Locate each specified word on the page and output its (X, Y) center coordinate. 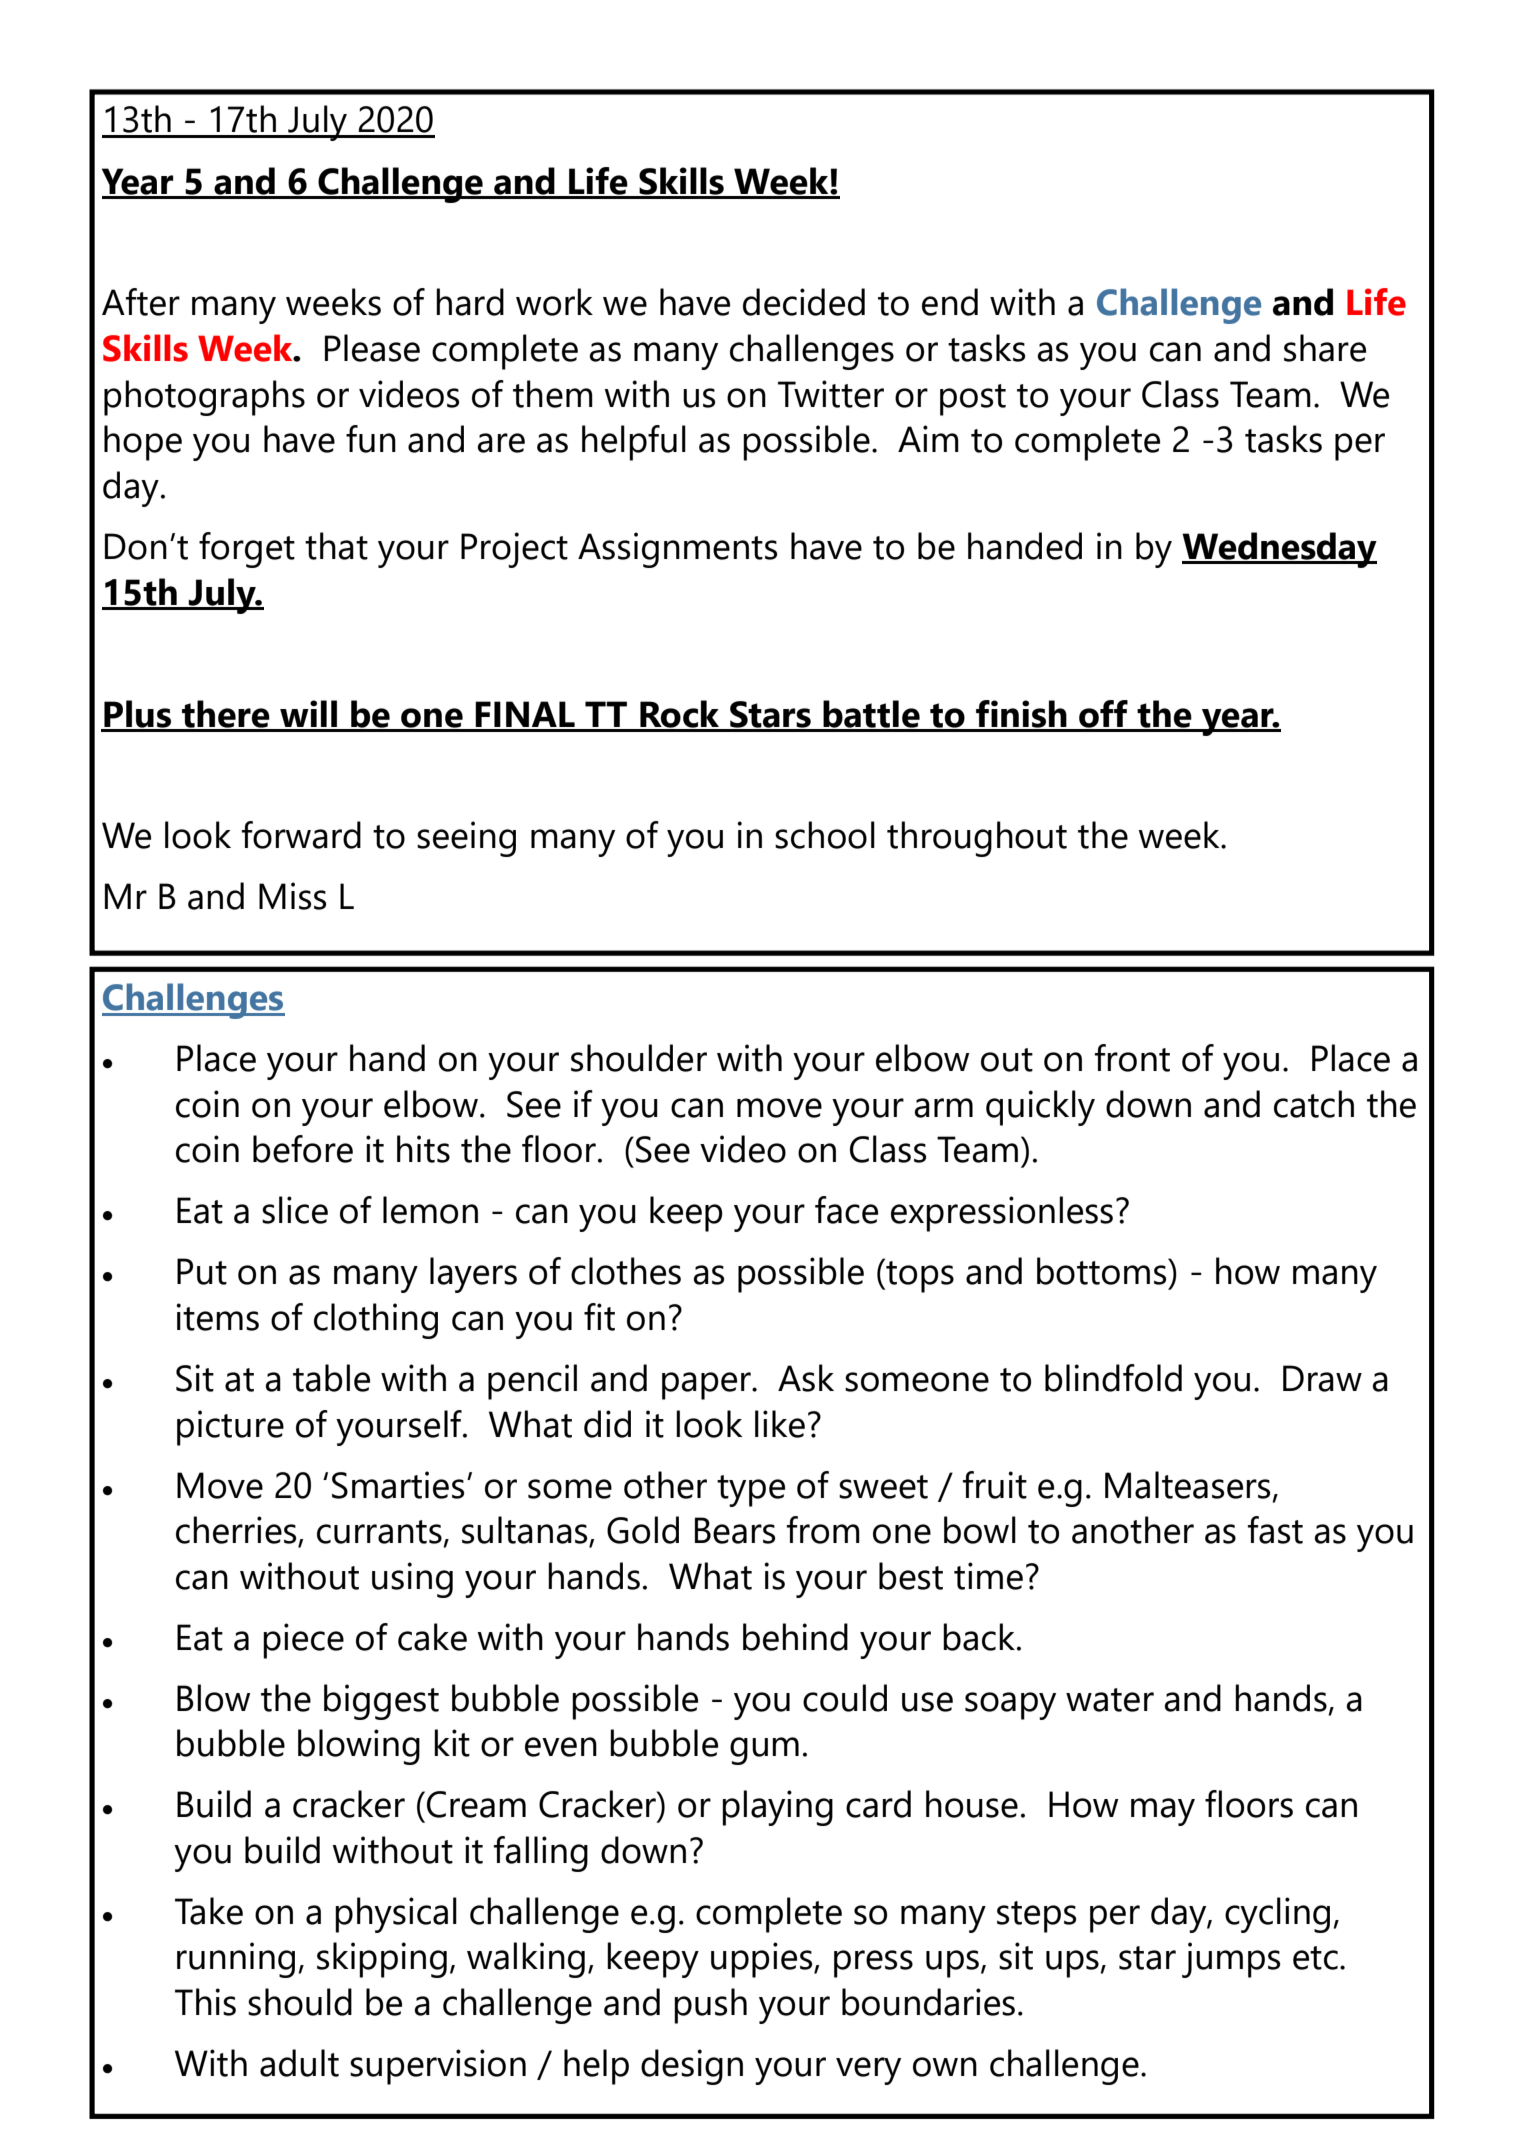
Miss (292, 896)
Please (372, 348)
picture (230, 1428)
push (710, 2006)
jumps (1231, 1960)
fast (1275, 1530)
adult (299, 2063)
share (1325, 348)
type (751, 1491)
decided (804, 302)
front (1132, 1058)
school (825, 835)
